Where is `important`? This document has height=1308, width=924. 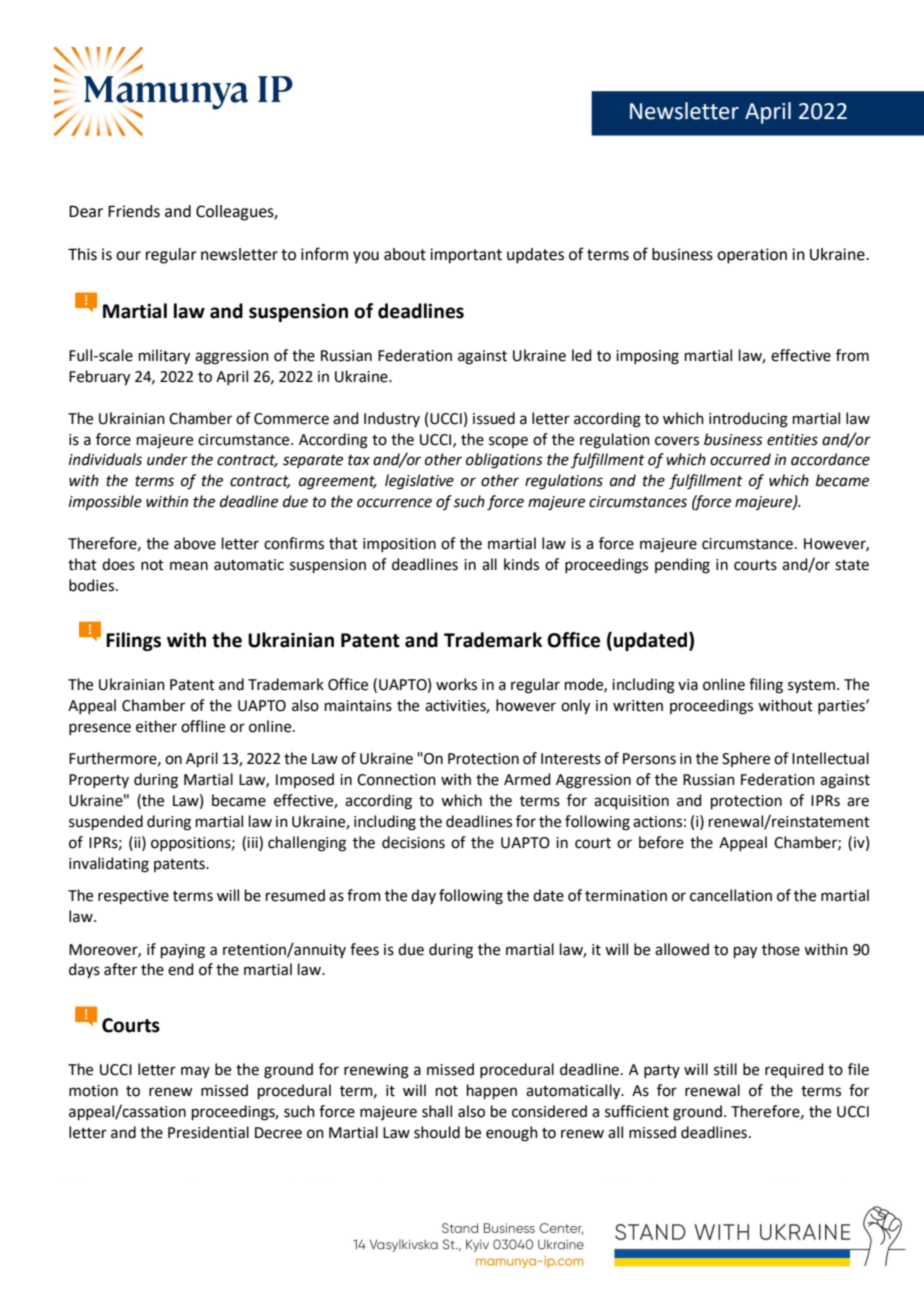 important is located at coordinates (466, 256).
